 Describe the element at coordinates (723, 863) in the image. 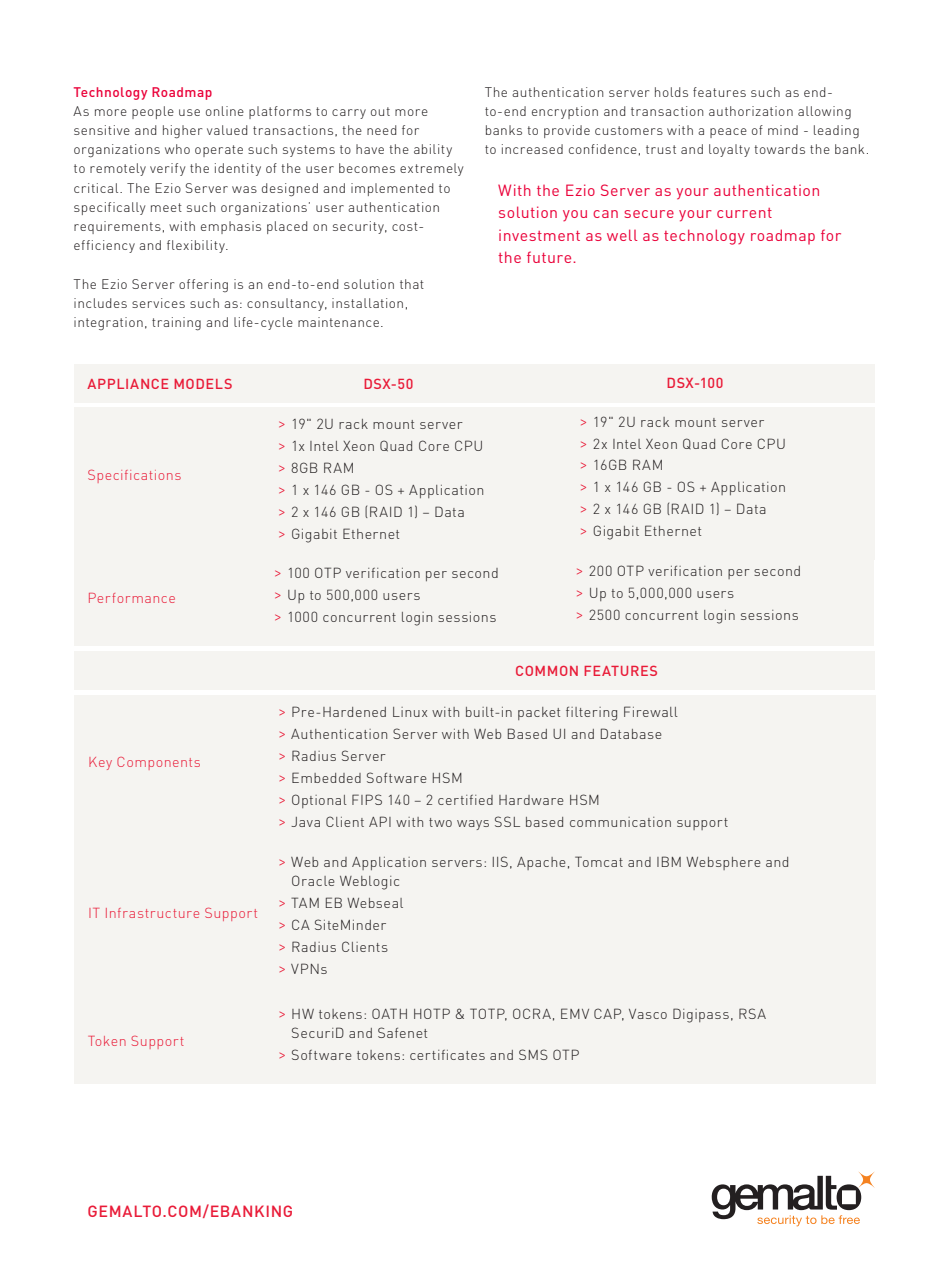

I see `Websphere` at that location.
